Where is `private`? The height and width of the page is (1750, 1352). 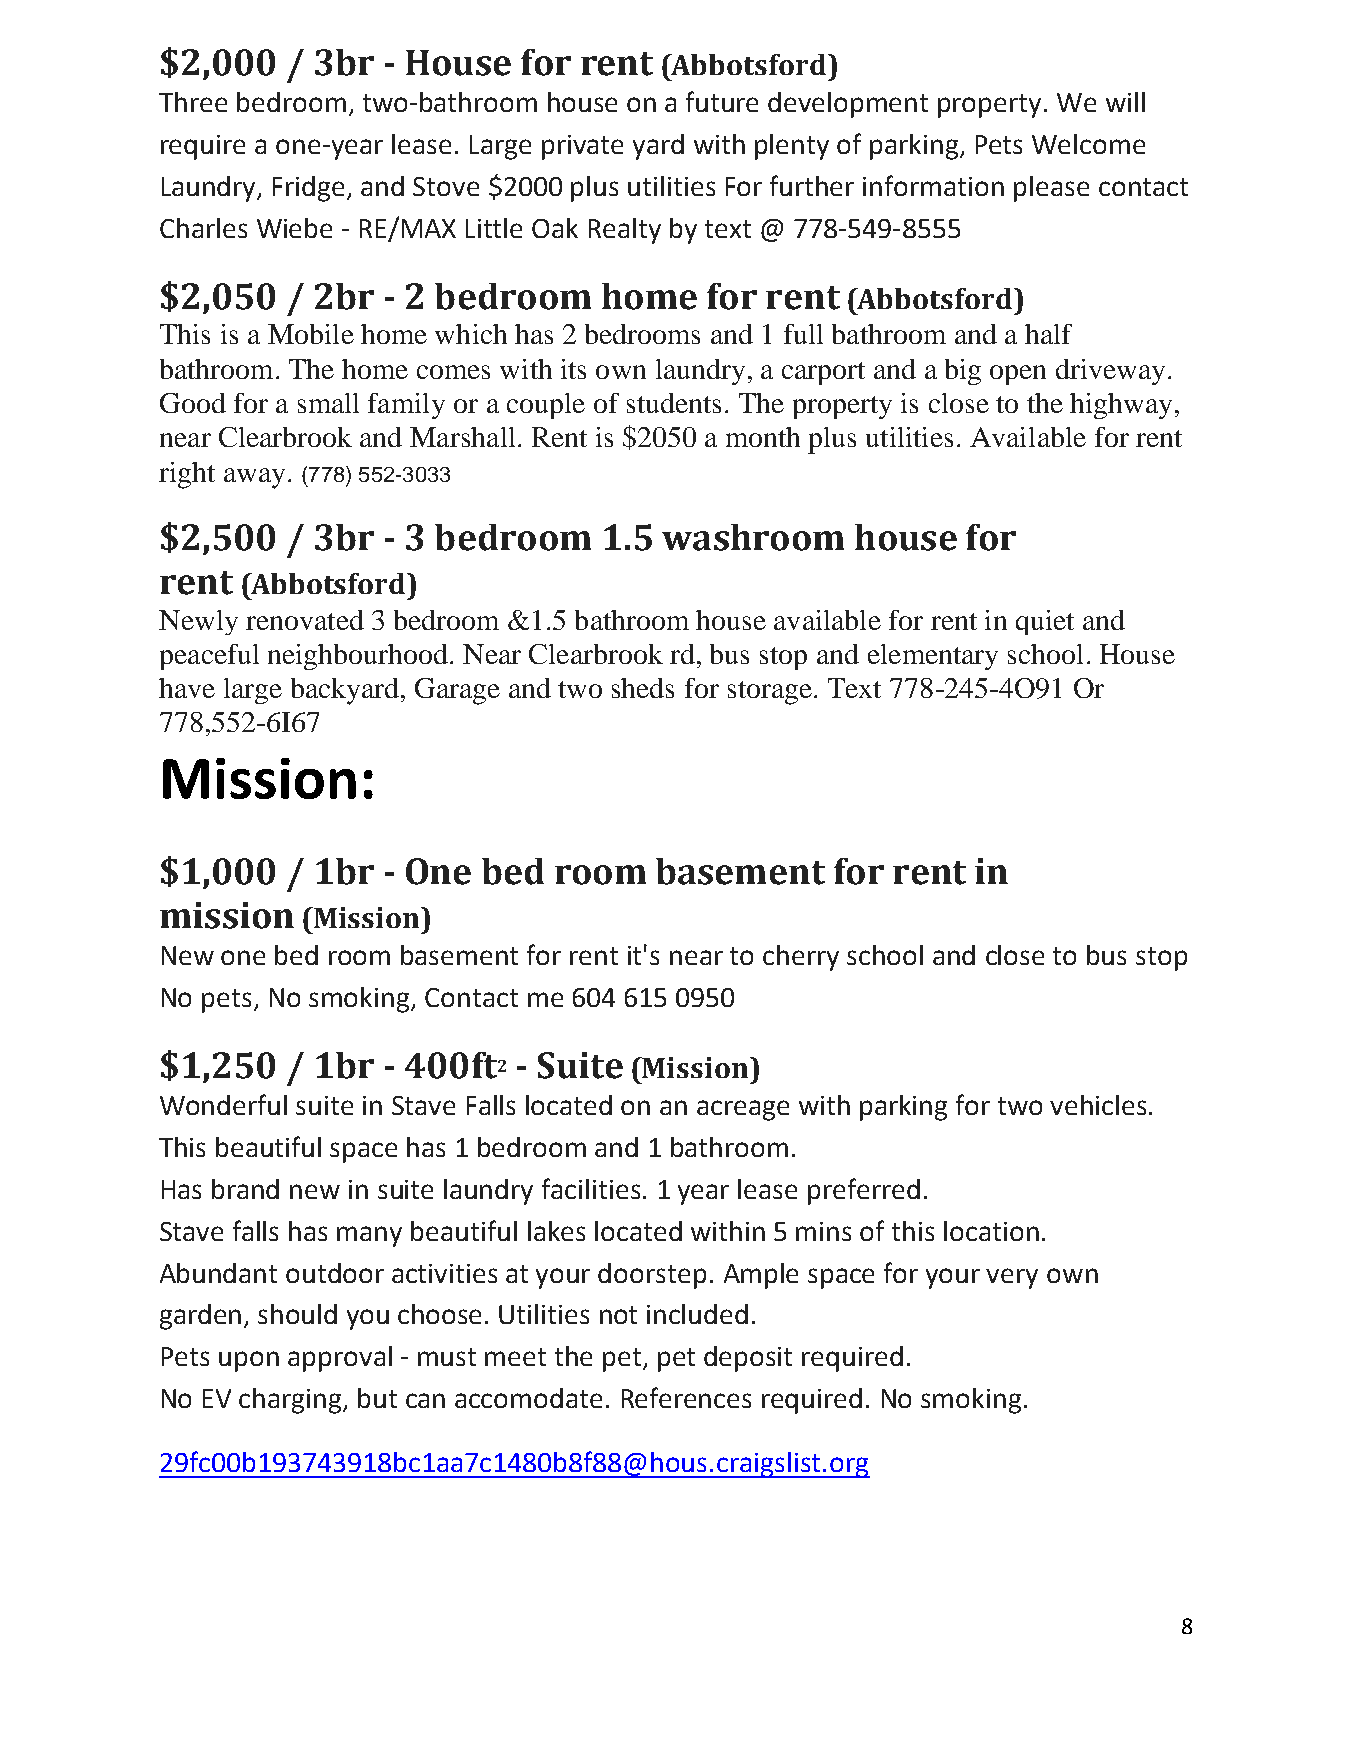 private is located at coordinates (582, 147).
